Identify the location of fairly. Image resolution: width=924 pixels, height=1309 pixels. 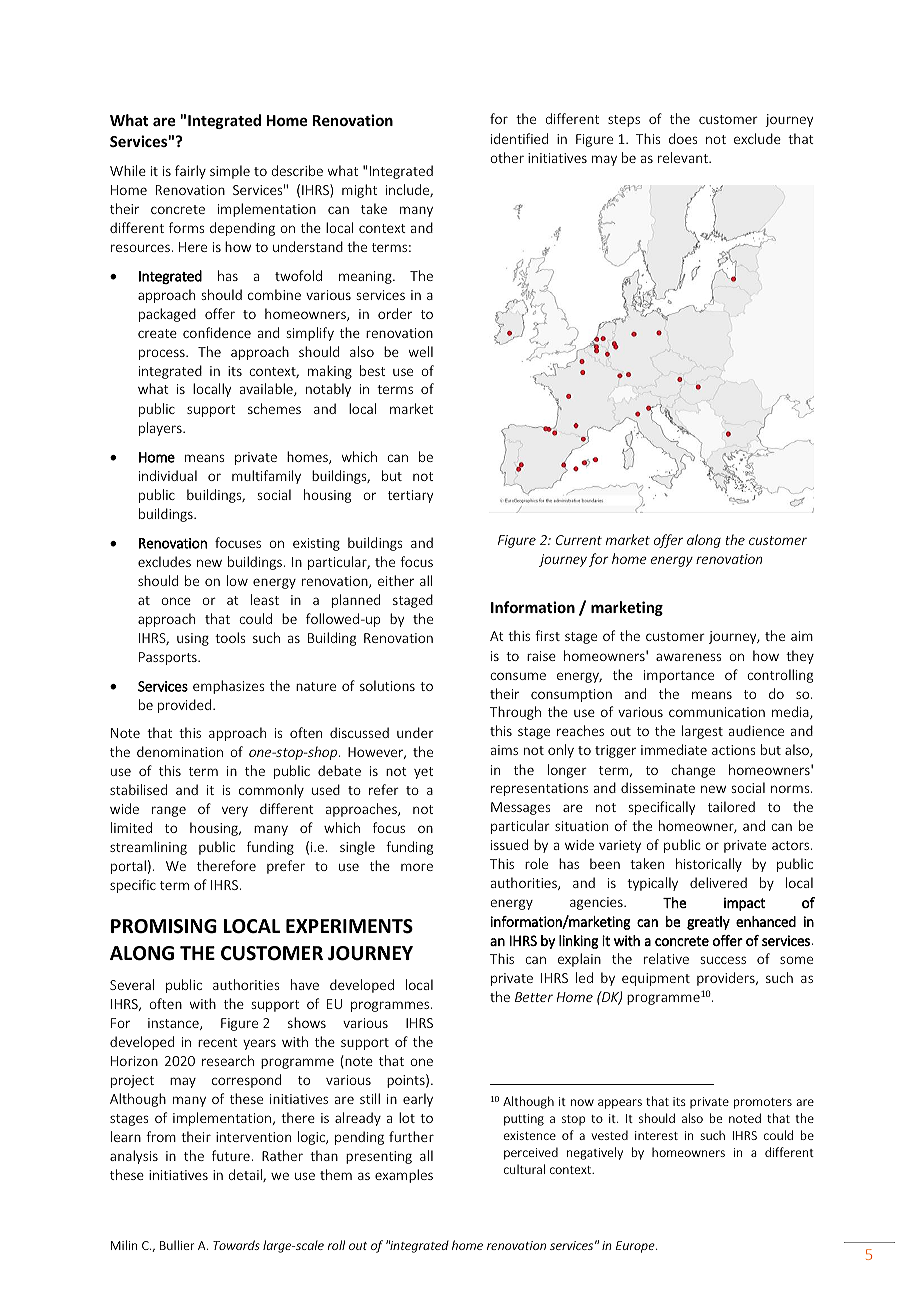
(190, 172).
